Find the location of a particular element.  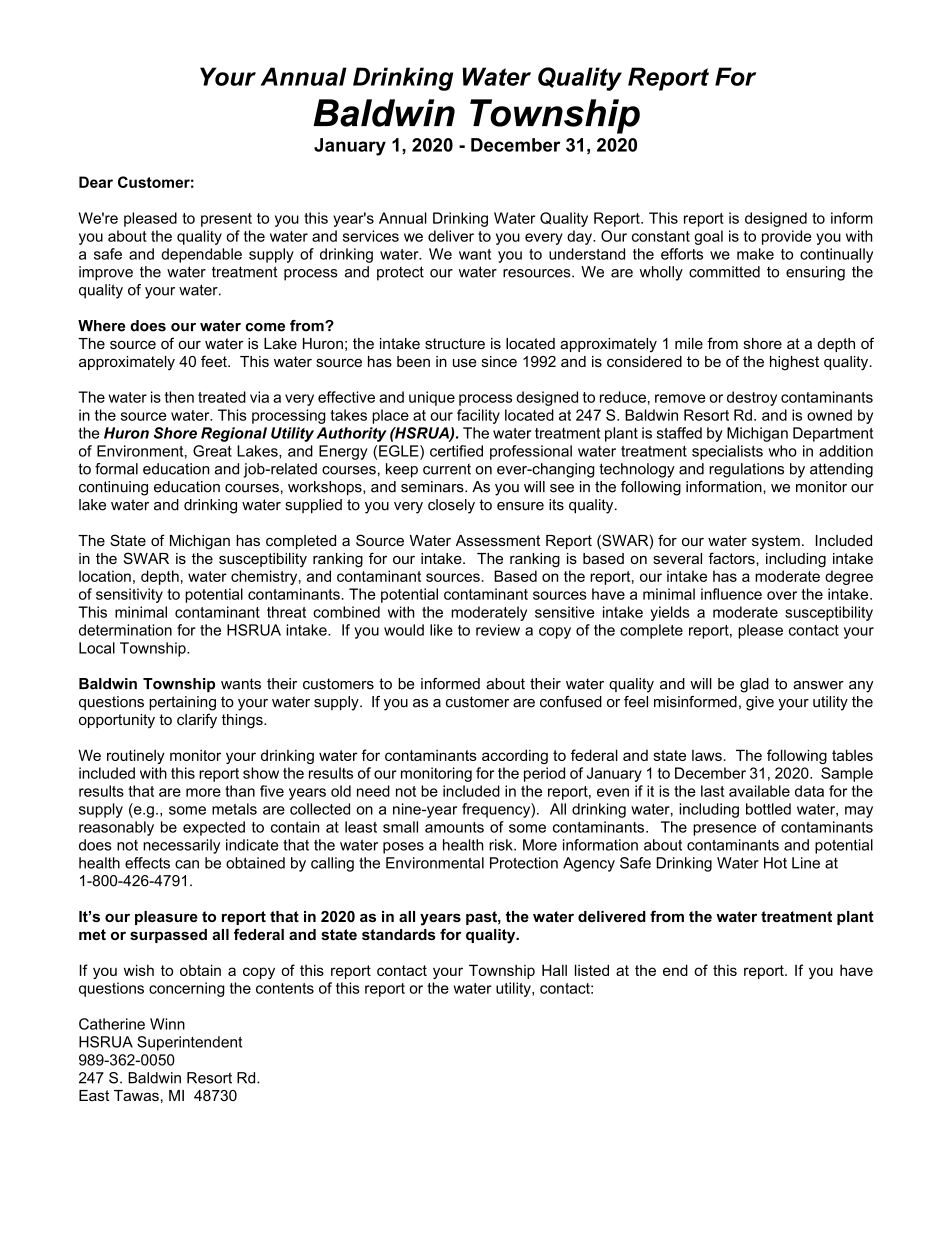

Great is located at coordinates (212, 451).
